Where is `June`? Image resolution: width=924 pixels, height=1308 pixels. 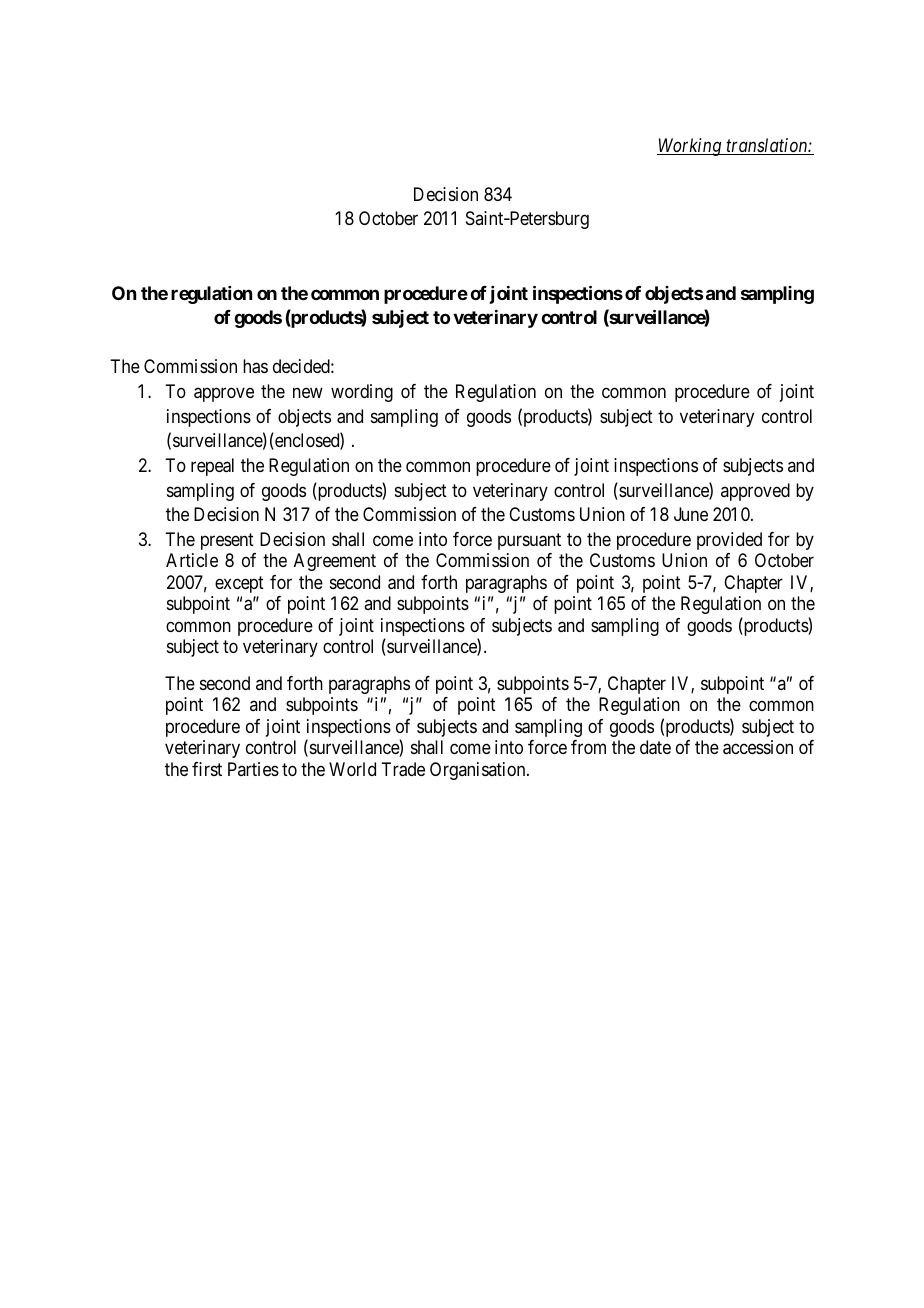
June is located at coordinates (691, 514).
